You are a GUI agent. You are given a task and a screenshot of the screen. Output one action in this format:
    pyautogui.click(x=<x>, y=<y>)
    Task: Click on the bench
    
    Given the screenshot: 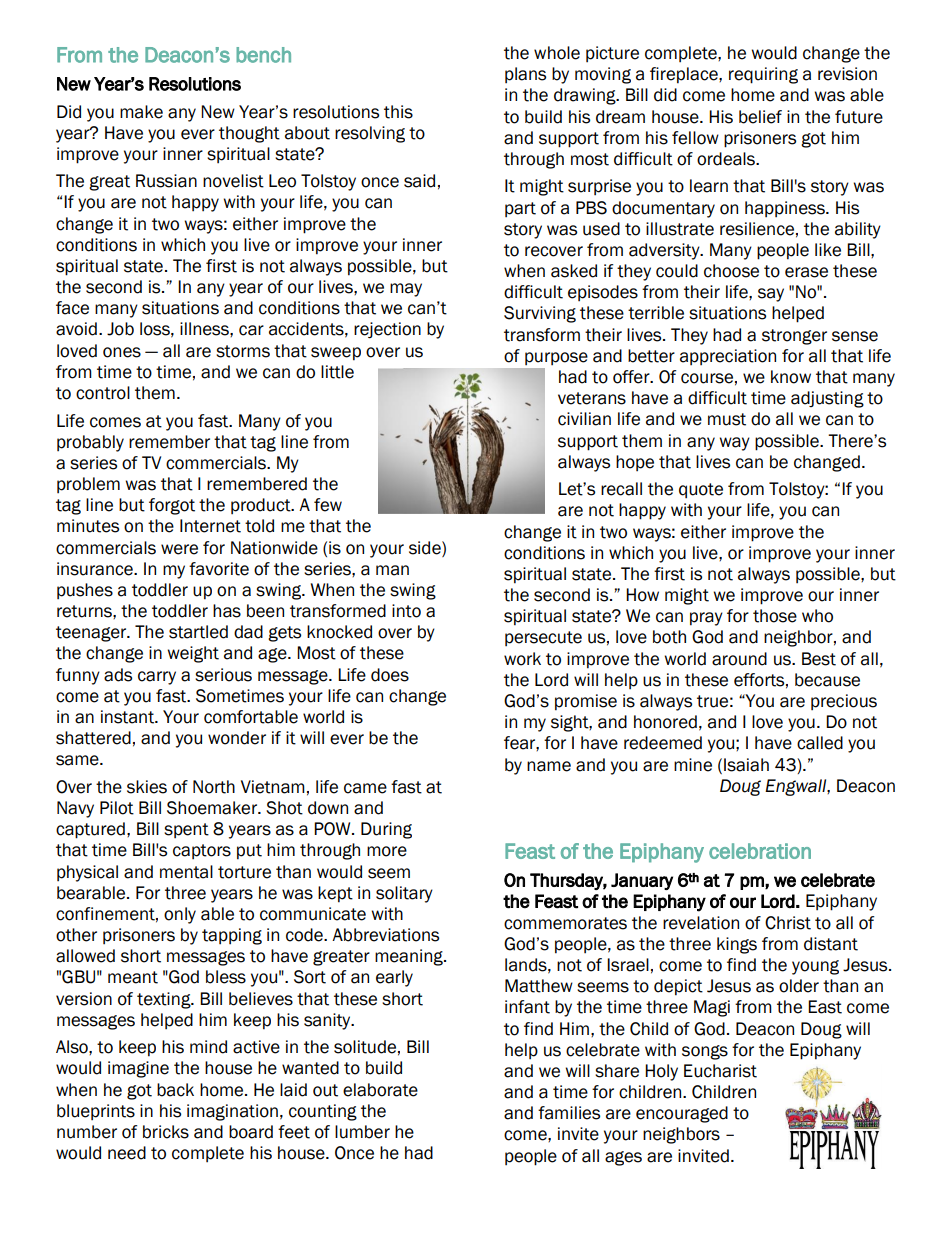 What is the action you would take?
    pyautogui.click(x=263, y=55)
